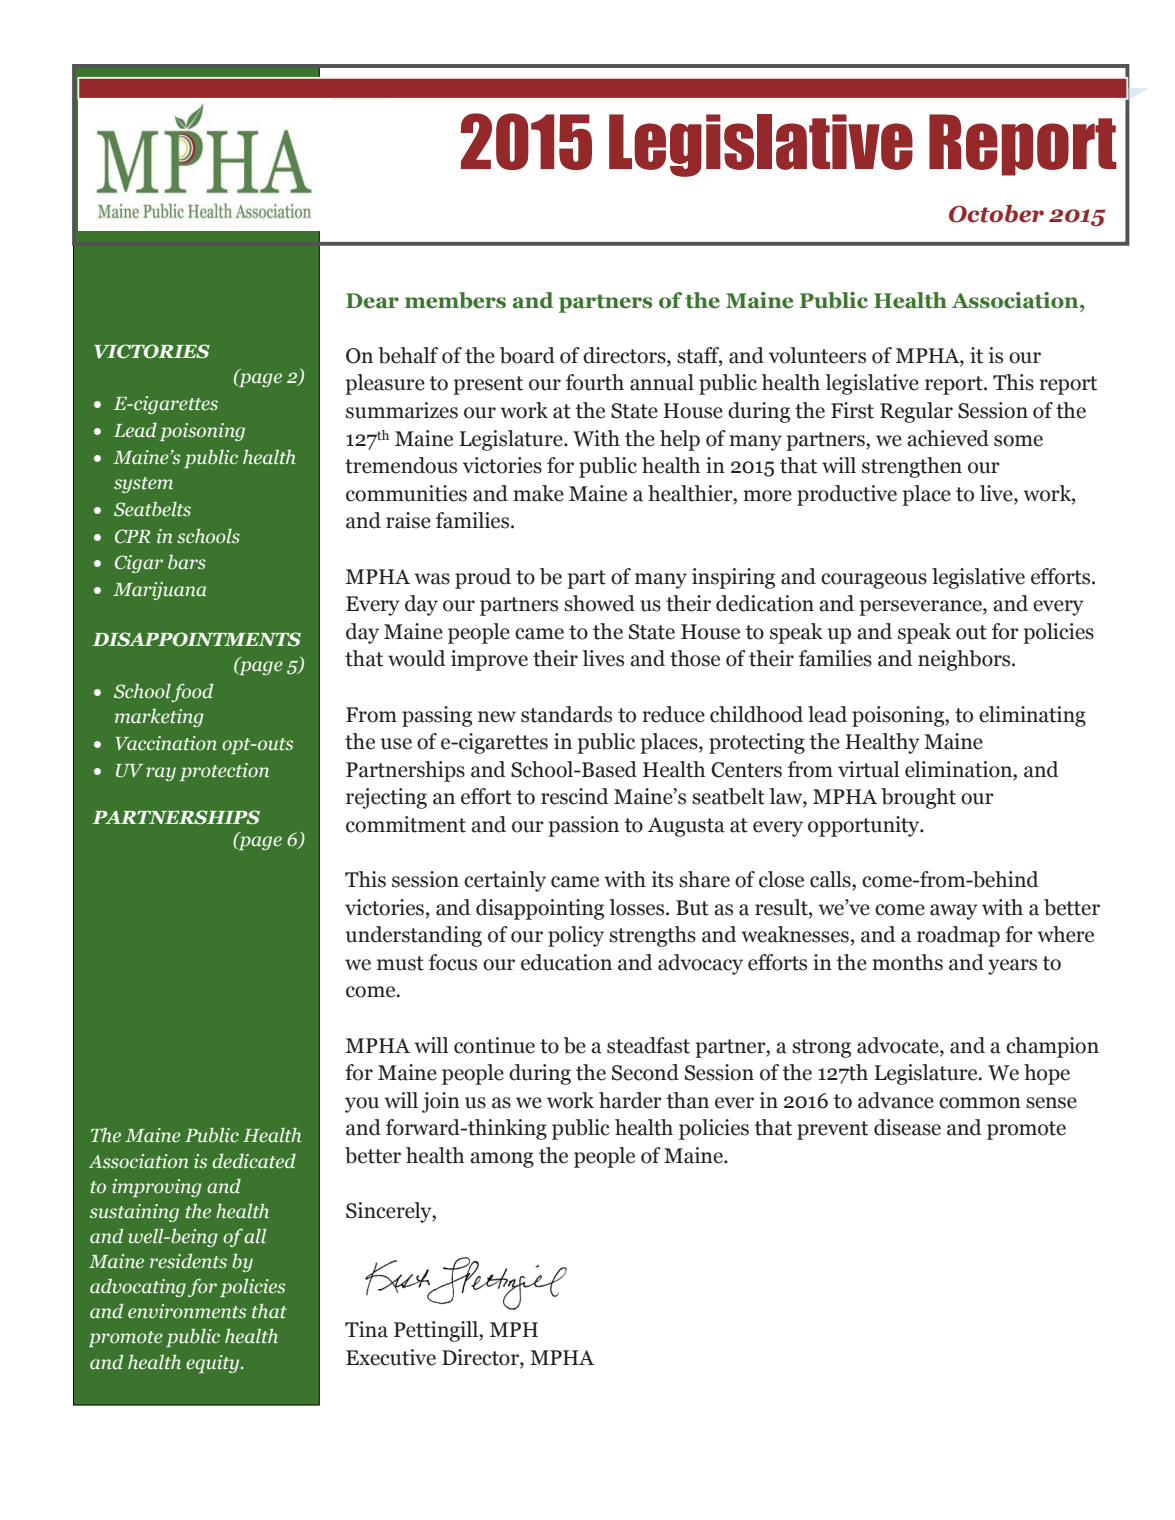 The height and width of the screenshot is (1520, 1175). Describe the element at coordinates (455, 300) in the screenshot. I see `members` at that location.
